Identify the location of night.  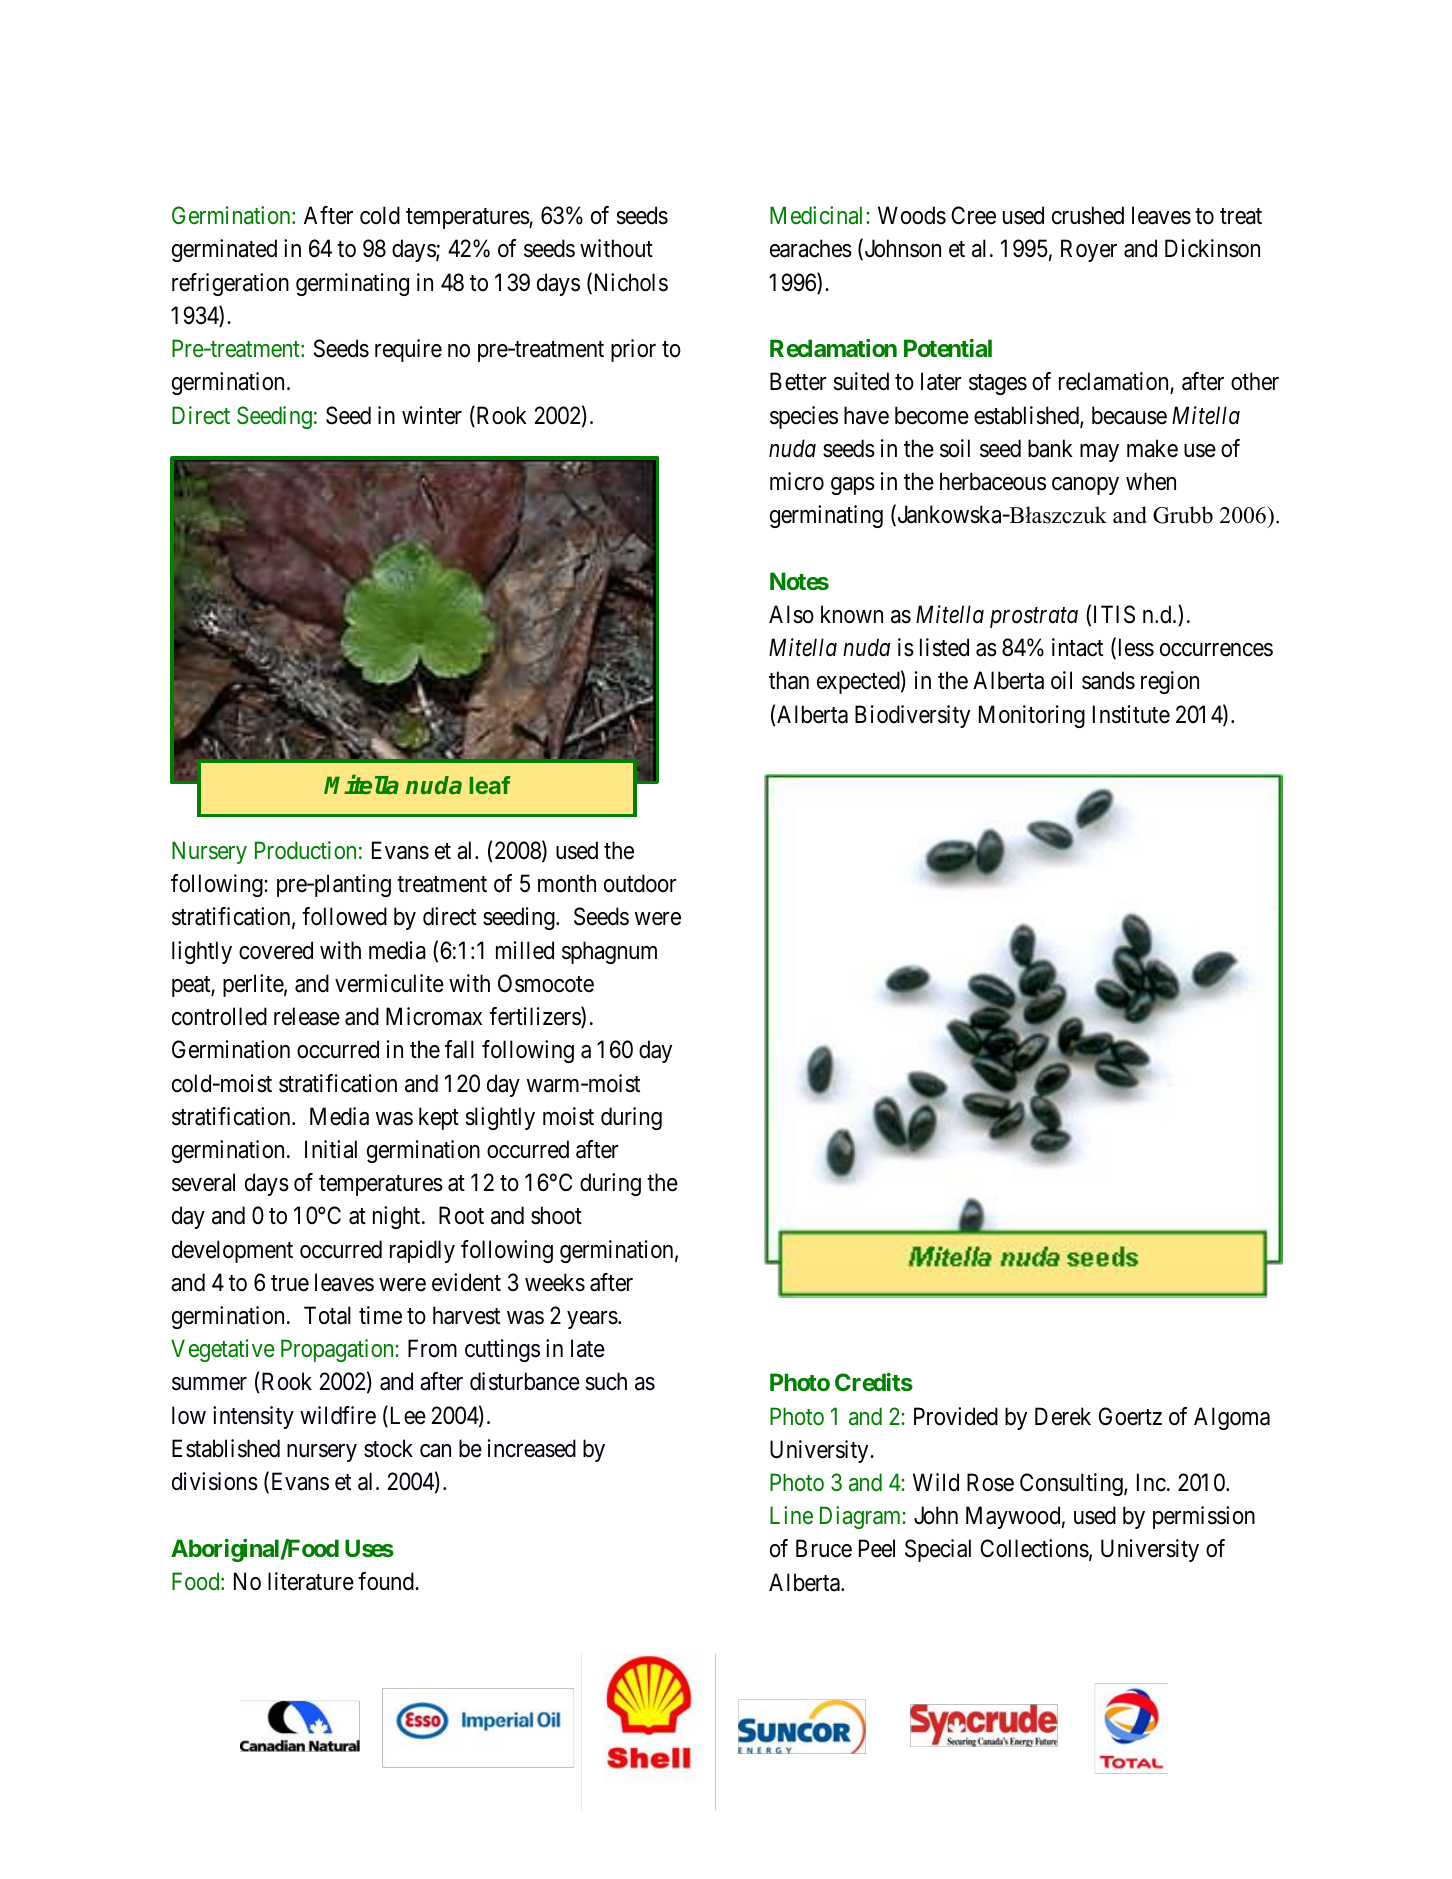
(398, 1217).
